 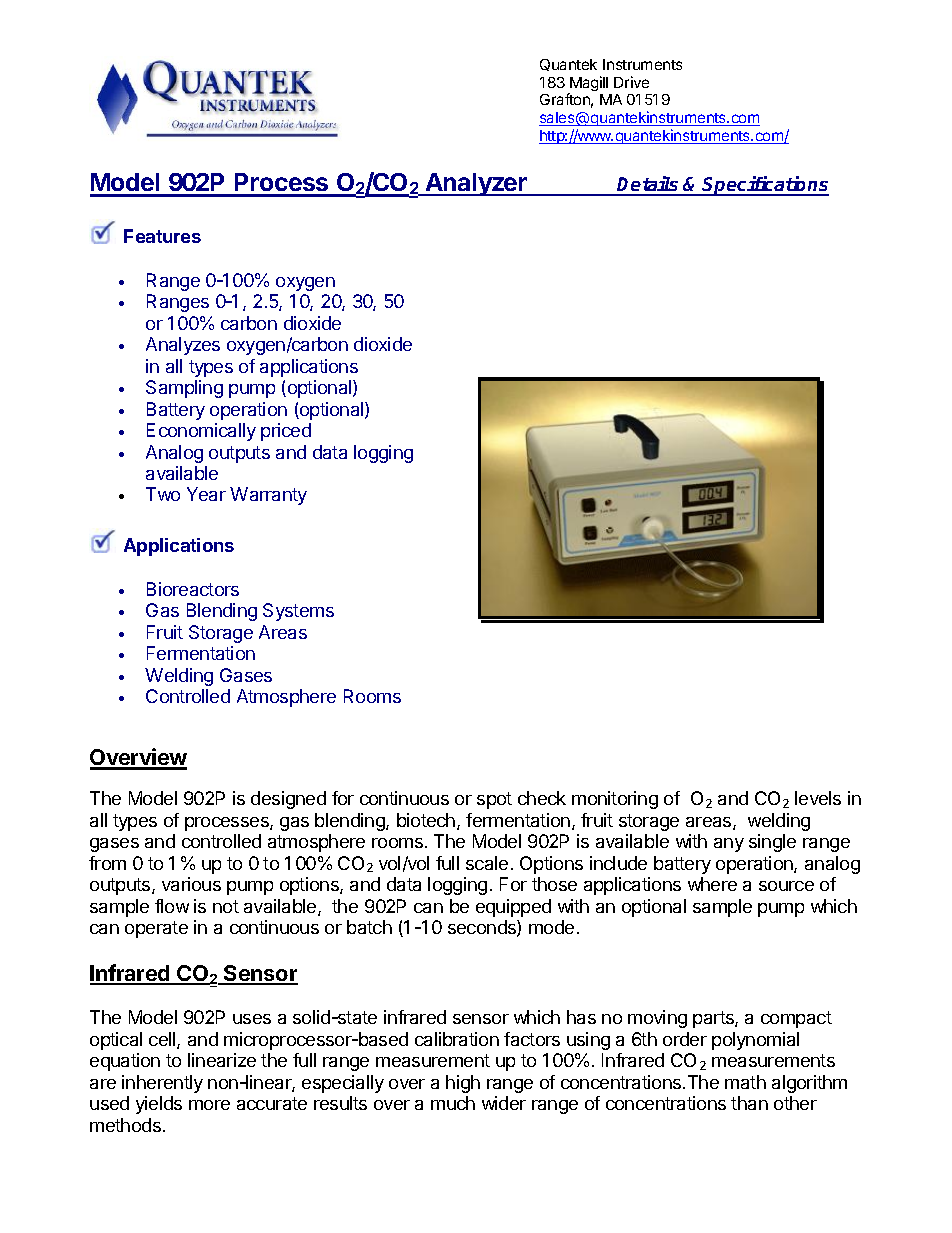 What do you see at coordinates (201, 432) in the image?
I see `Economically` at bounding box center [201, 432].
